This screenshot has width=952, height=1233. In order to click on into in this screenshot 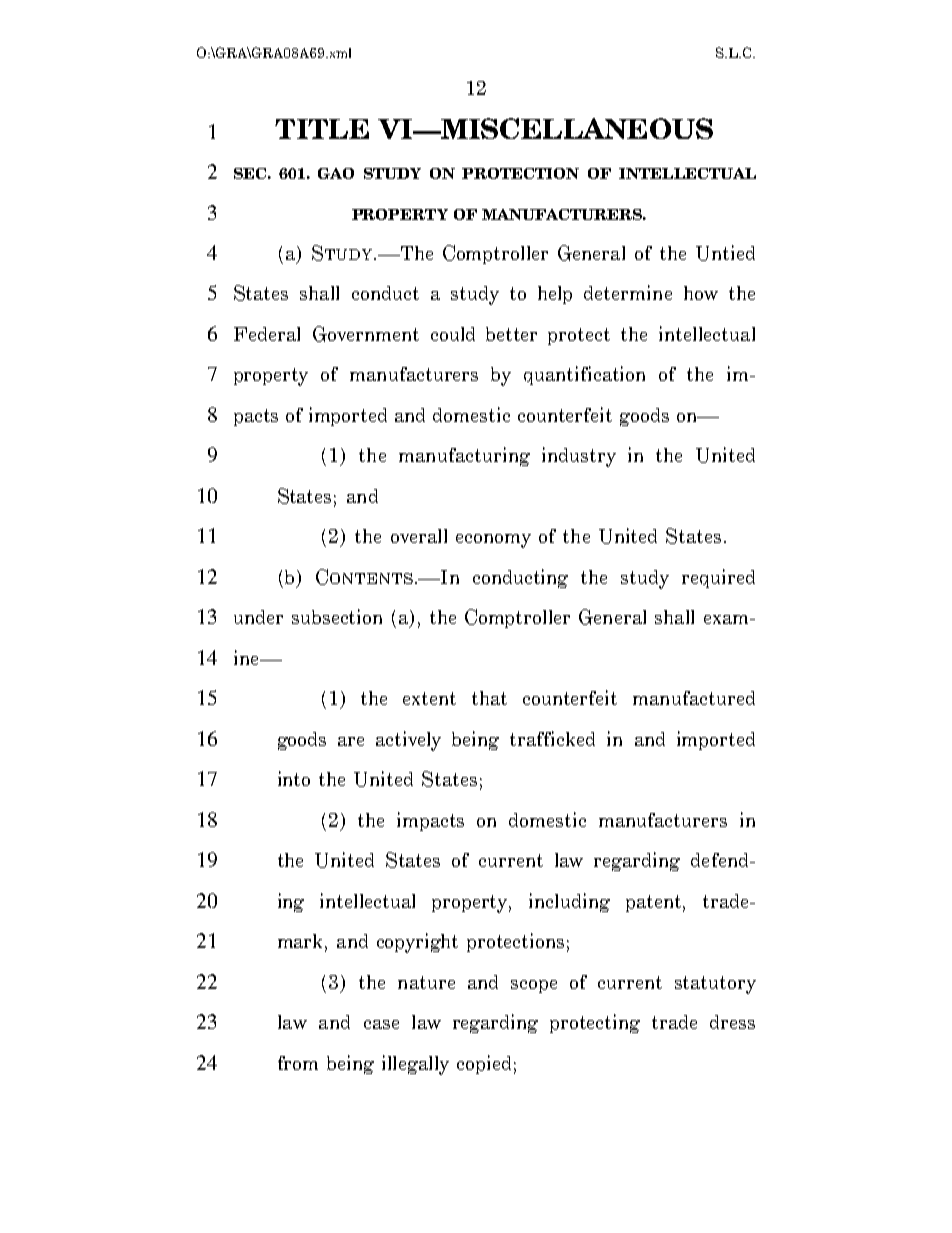, I will do `click(294, 778)`.
